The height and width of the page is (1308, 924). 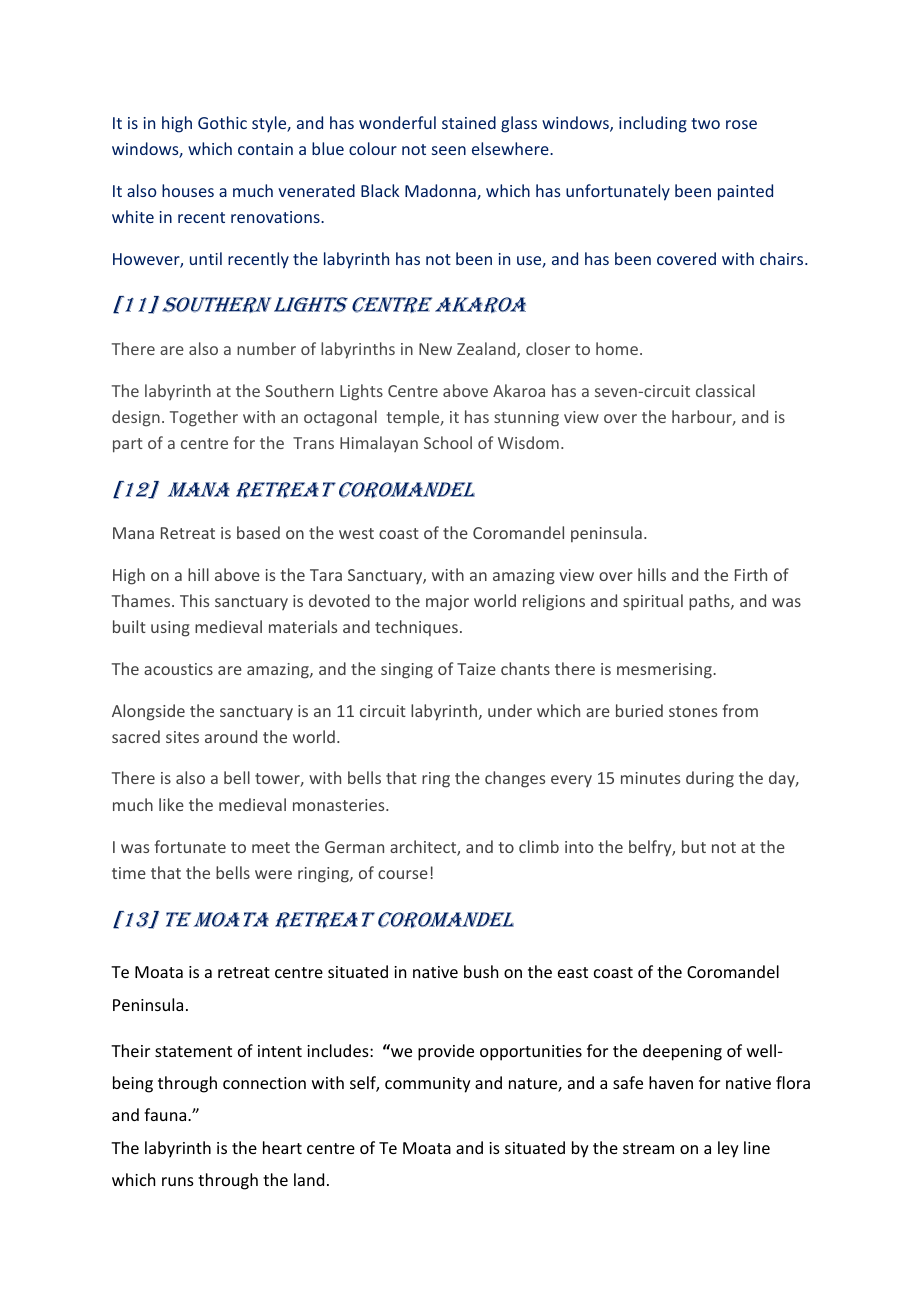 What do you see at coordinates (178, 1181) in the page?
I see `runs` at bounding box center [178, 1181].
